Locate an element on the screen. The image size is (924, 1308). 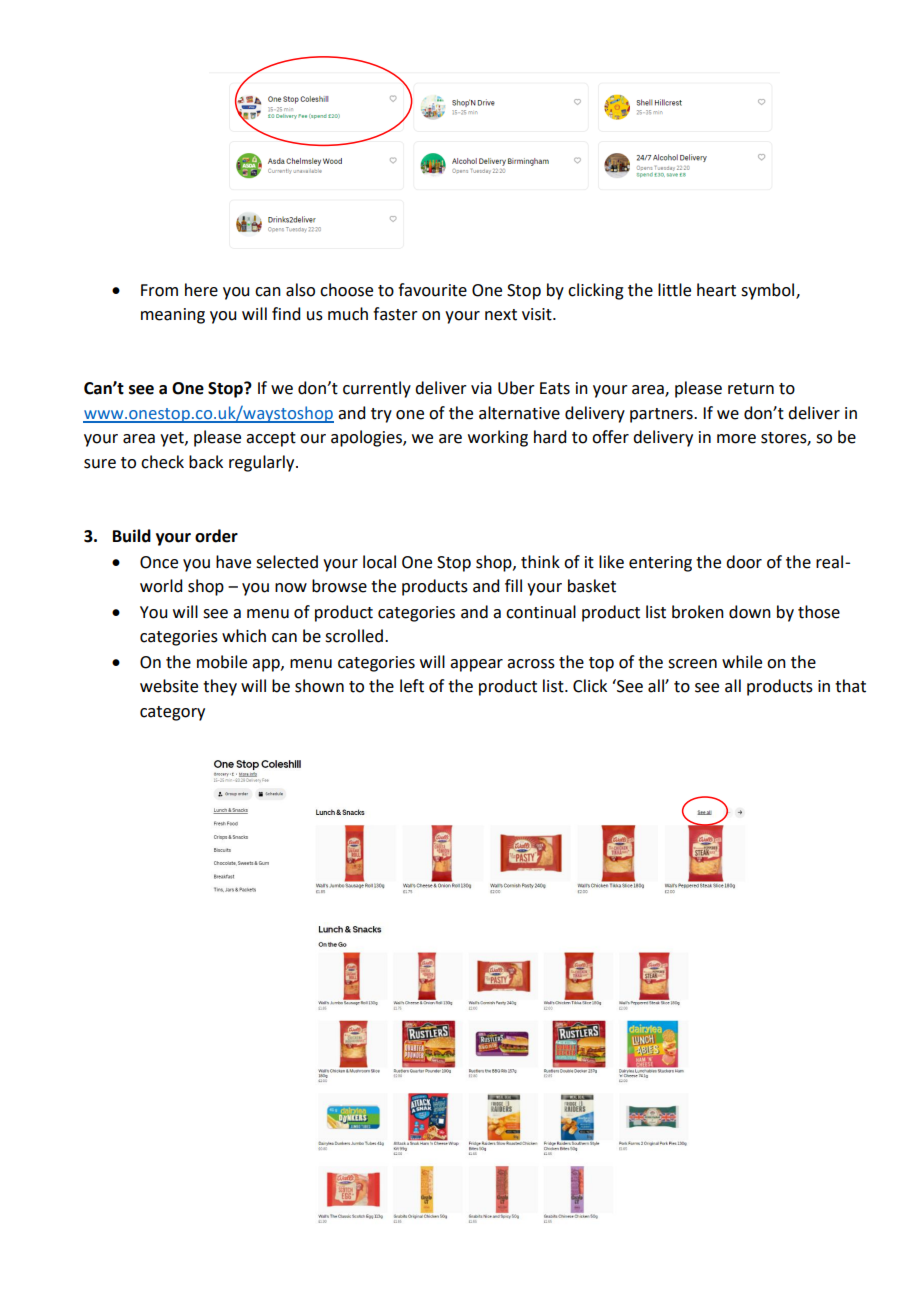
order is located at coordinates (216, 536).
